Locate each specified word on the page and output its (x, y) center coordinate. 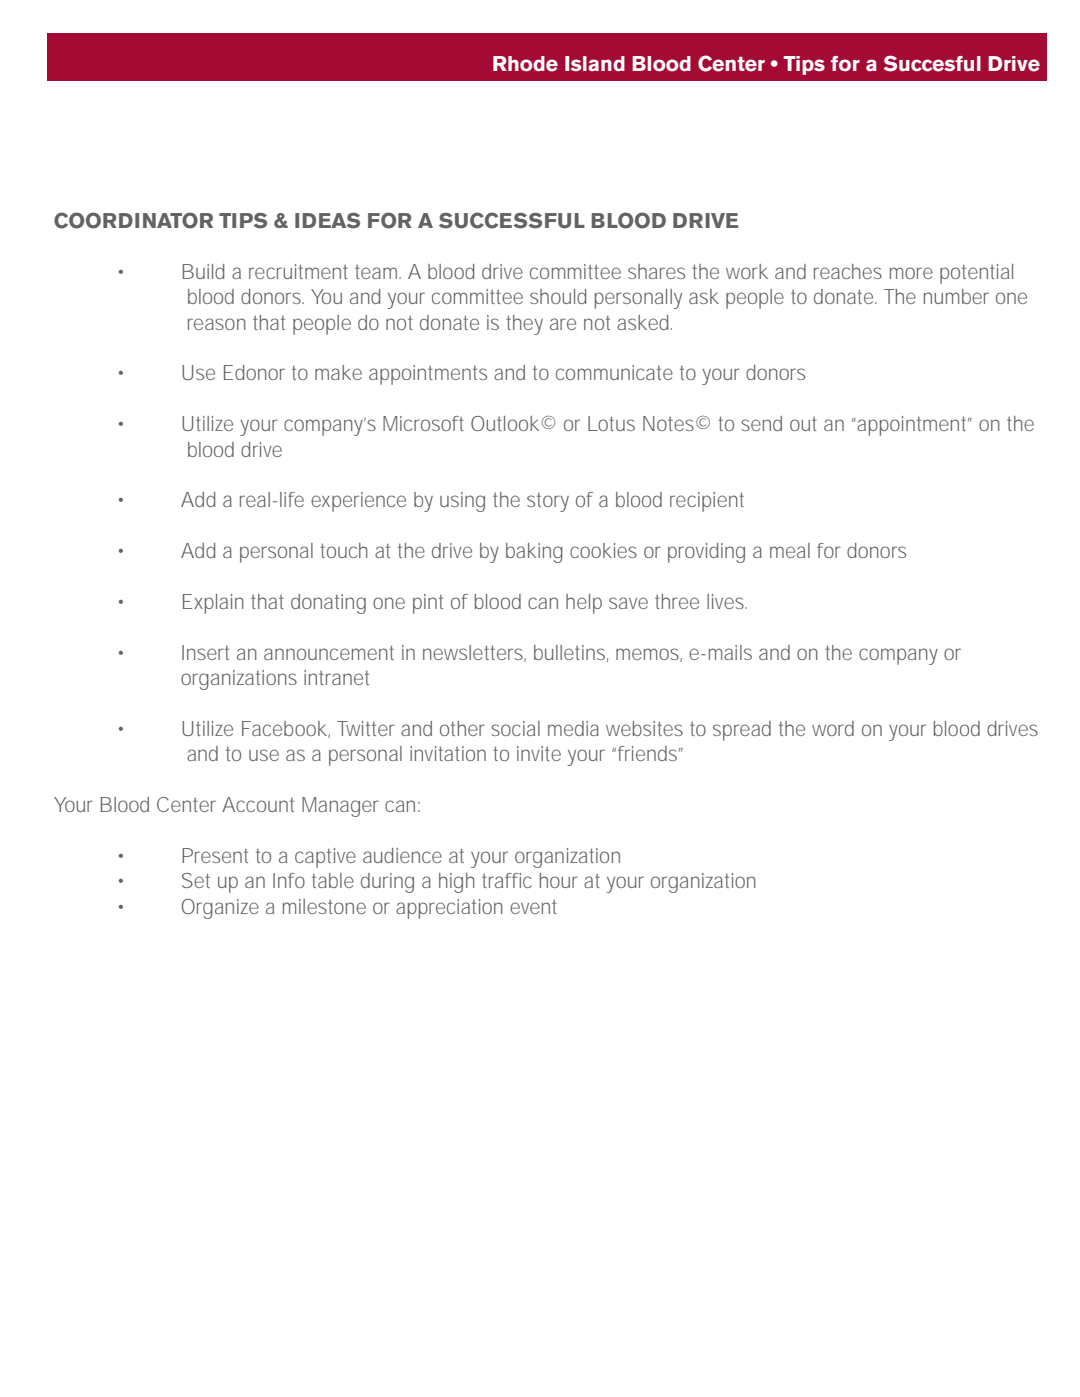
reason (217, 324)
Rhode (525, 64)
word (833, 728)
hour (559, 880)
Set (196, 880)
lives (726, 601)
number (956, 296)
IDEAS (327, 221)
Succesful (932, 63)
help (584, 604)
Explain (213, 604)
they (524, 325)
